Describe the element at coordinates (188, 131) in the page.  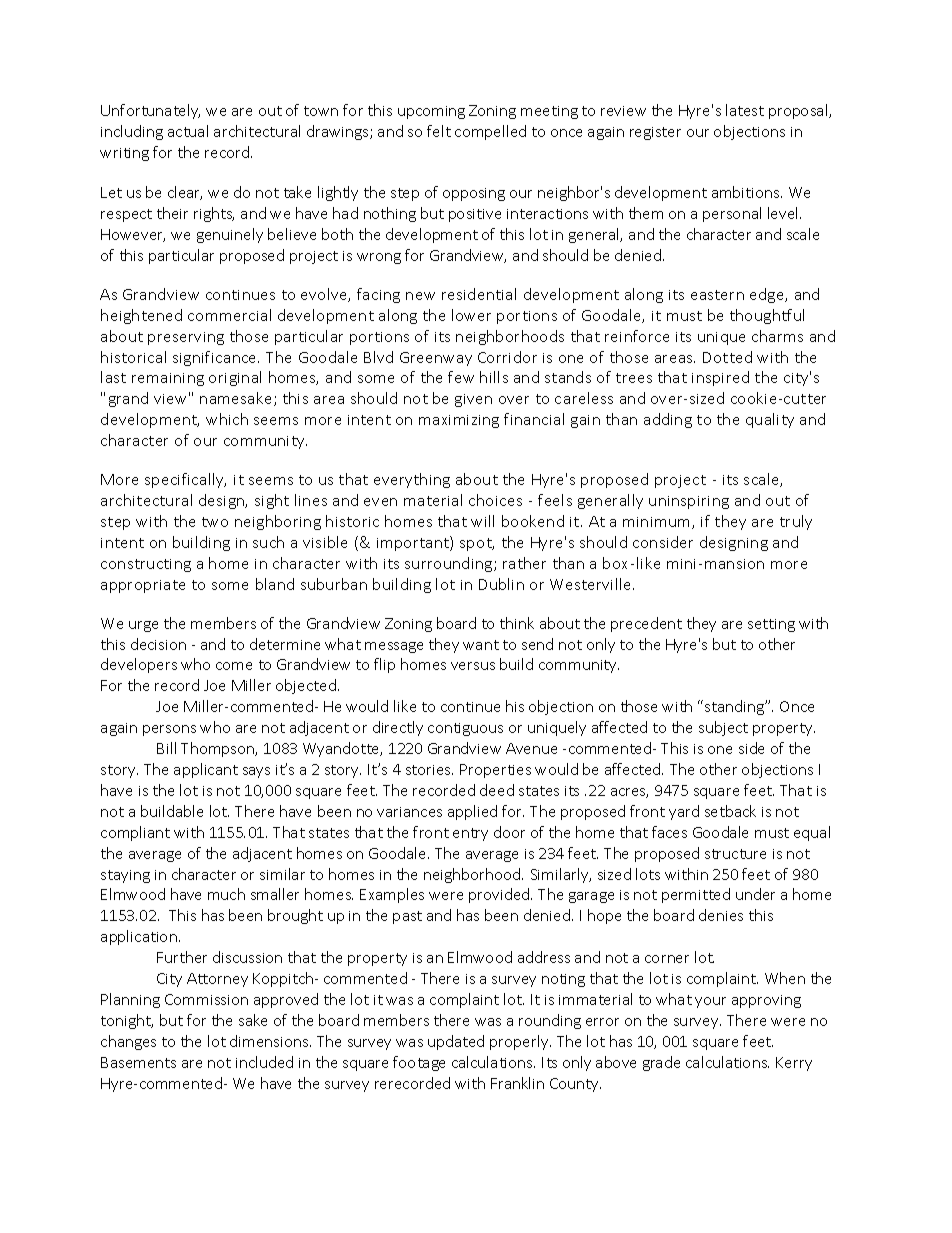
I see `actual` at that location.
